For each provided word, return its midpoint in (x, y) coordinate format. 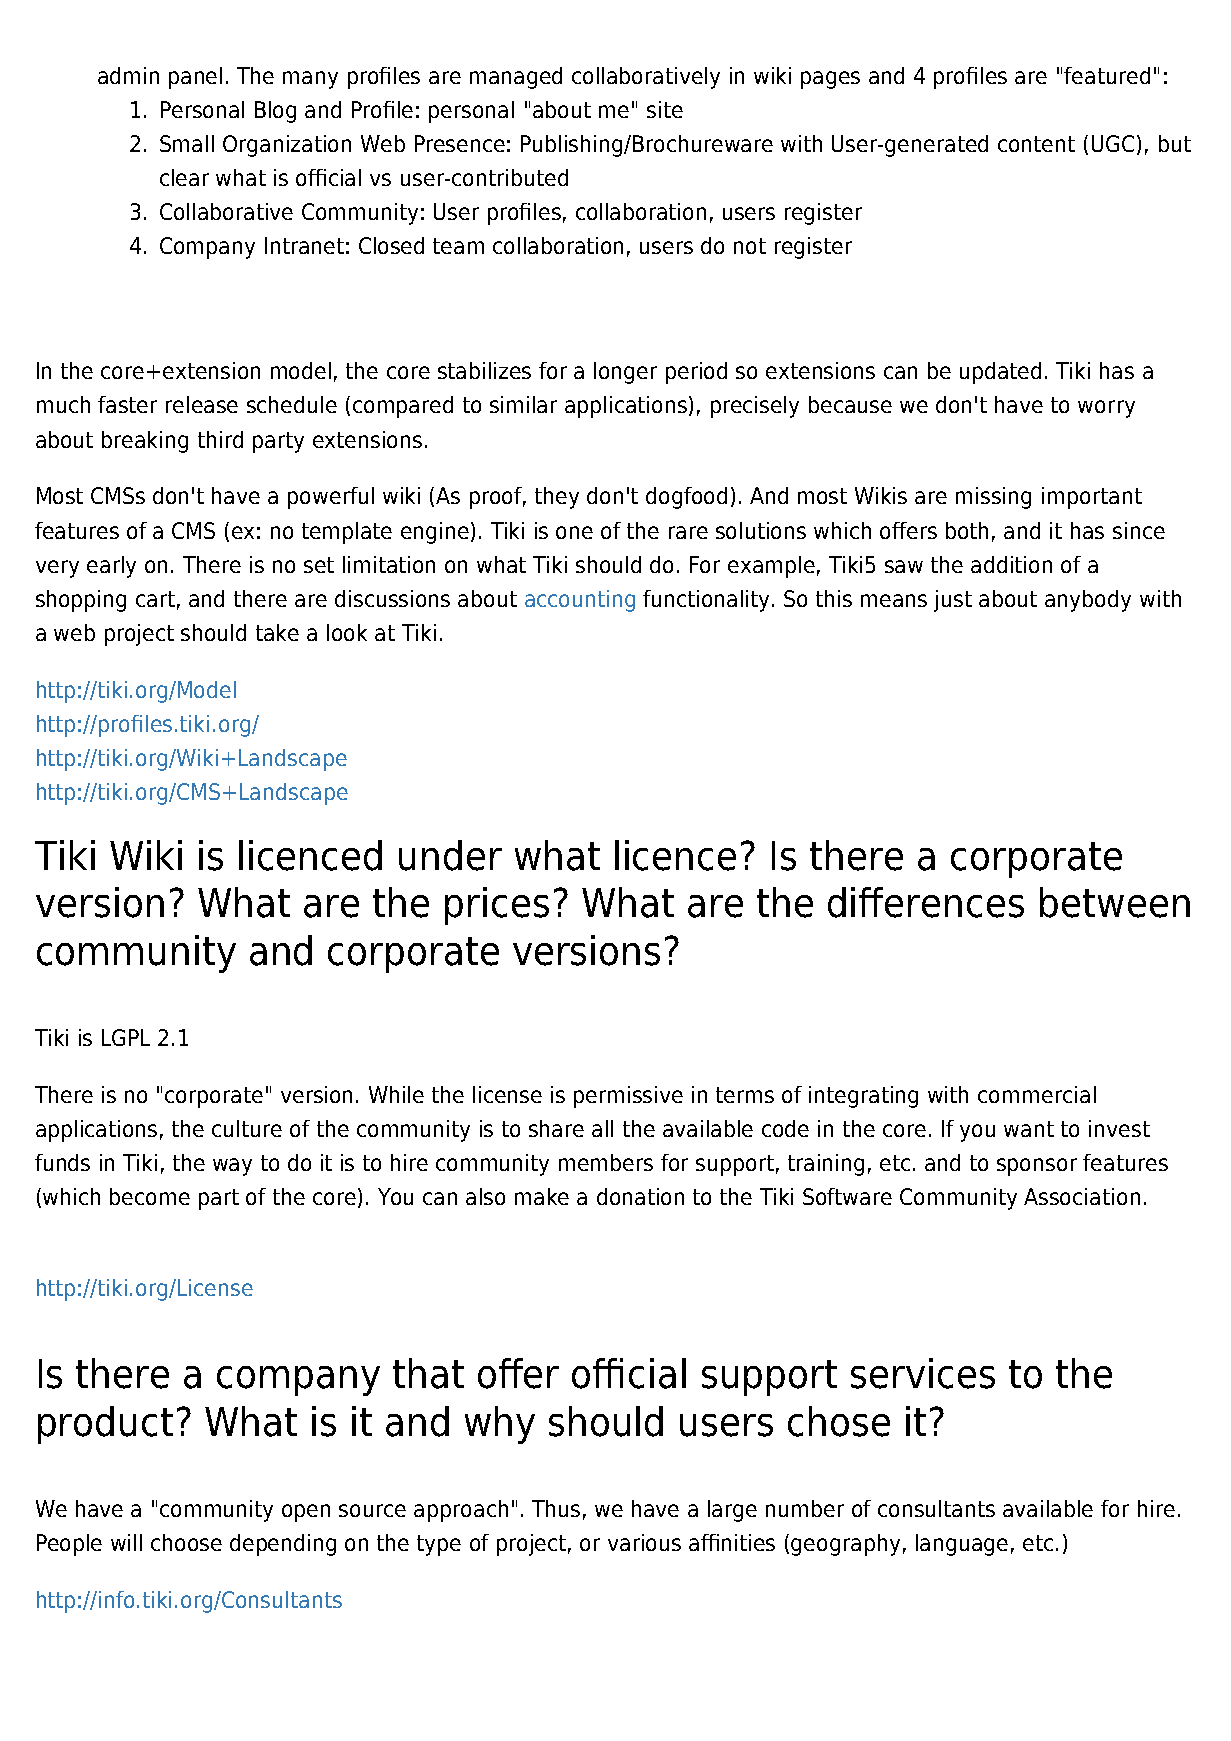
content (1036, 144)
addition (1011, 564)
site (665, 109)
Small (187, 143)
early (111, 567)
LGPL (126, 1037)
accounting (580, 601)
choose (186, 1542)
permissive (628, 1097)
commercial (1037, 1094)
